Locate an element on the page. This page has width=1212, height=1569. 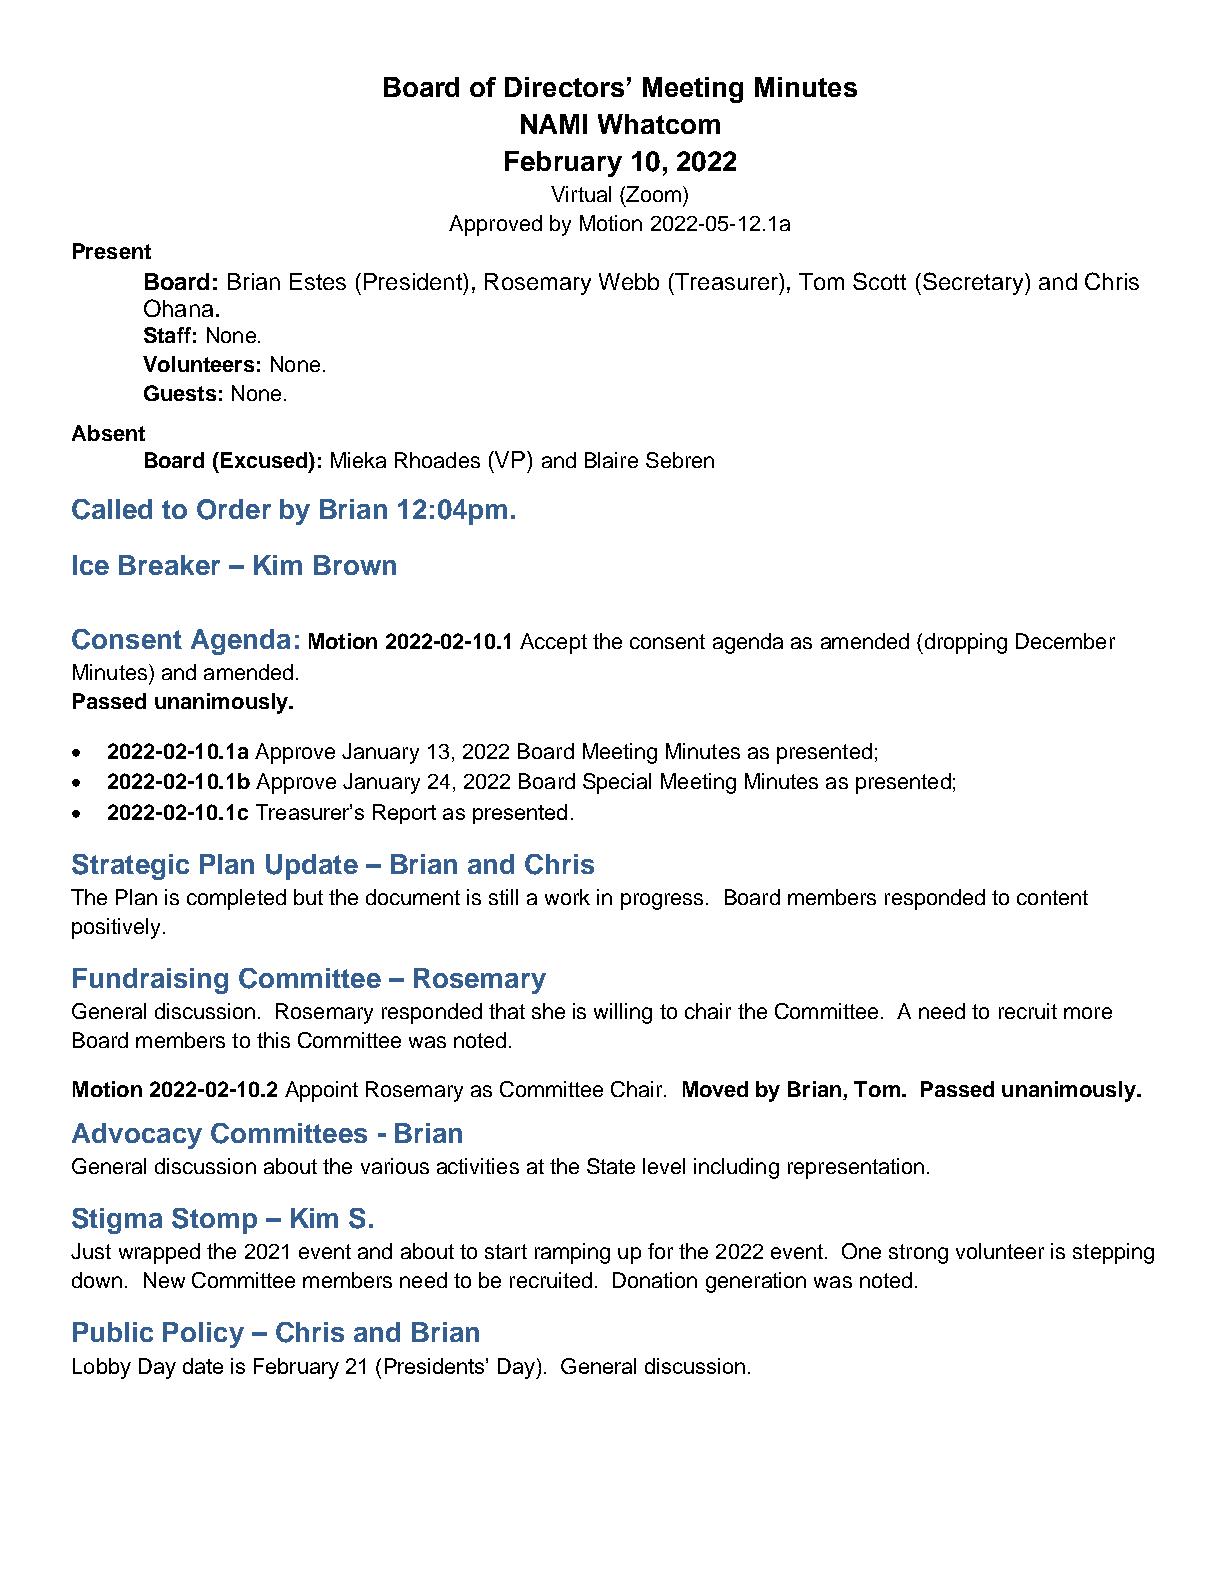
dropping is located at coordinates (964, 643).
